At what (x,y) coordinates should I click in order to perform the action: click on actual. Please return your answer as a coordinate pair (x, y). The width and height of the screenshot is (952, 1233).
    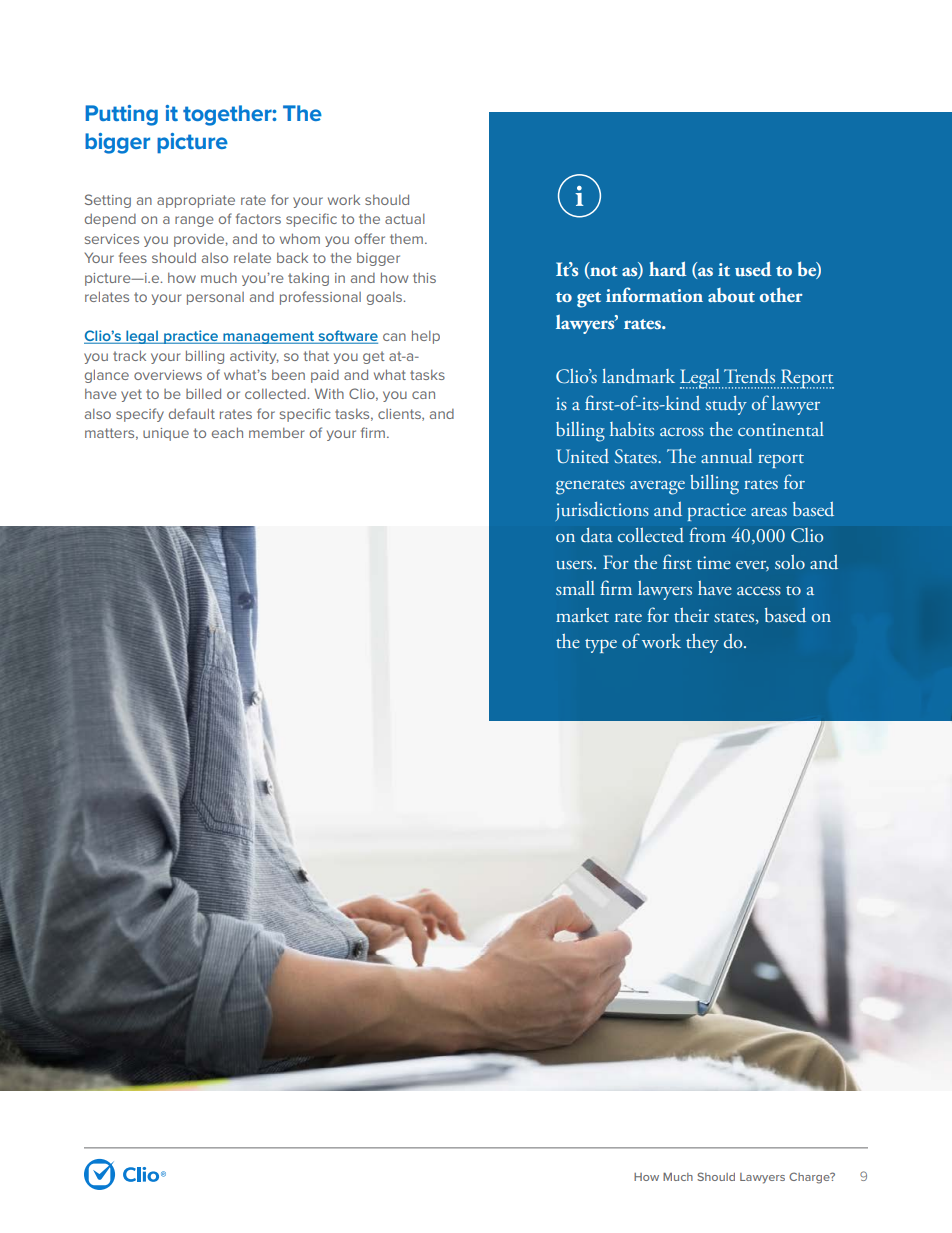
    Looking at the image, I should click on (405, 219).
